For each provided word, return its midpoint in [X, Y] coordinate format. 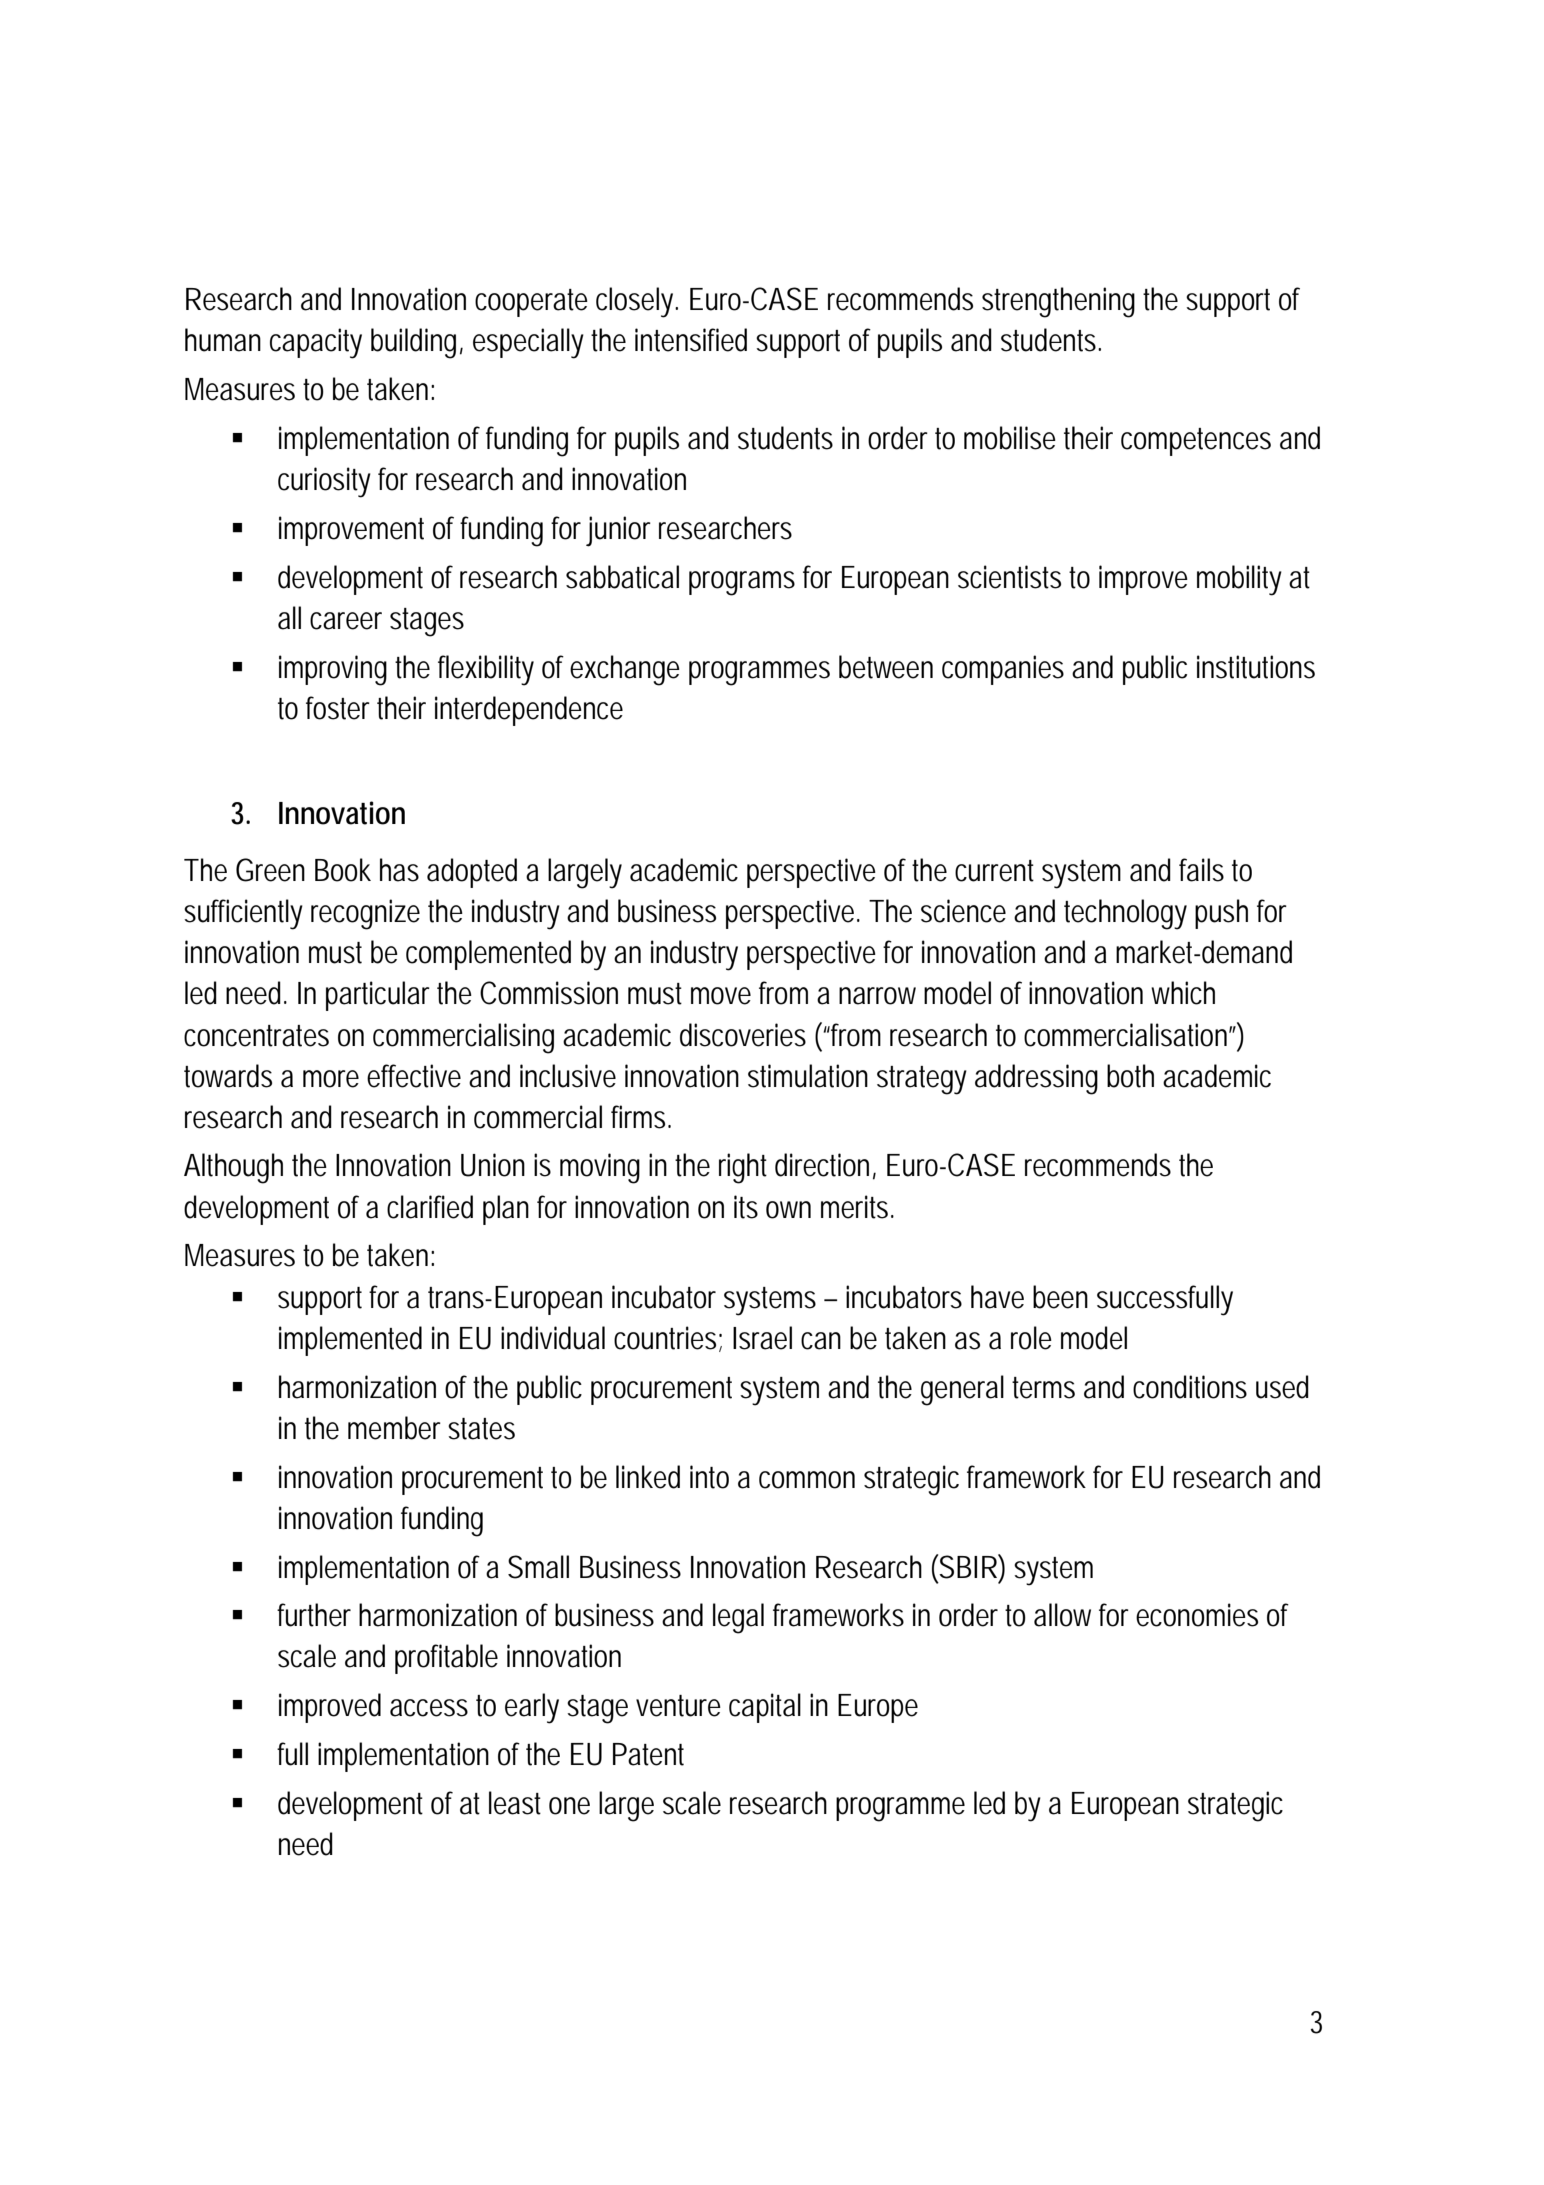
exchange [625, 670]
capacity [316, 343]
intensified [691, 340]
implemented [350, 1341]
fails [1201, 870]
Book [343, 870]
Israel [762, 1338]
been [1060, 1297]
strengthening [1058, 302]
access [429, 1708]
